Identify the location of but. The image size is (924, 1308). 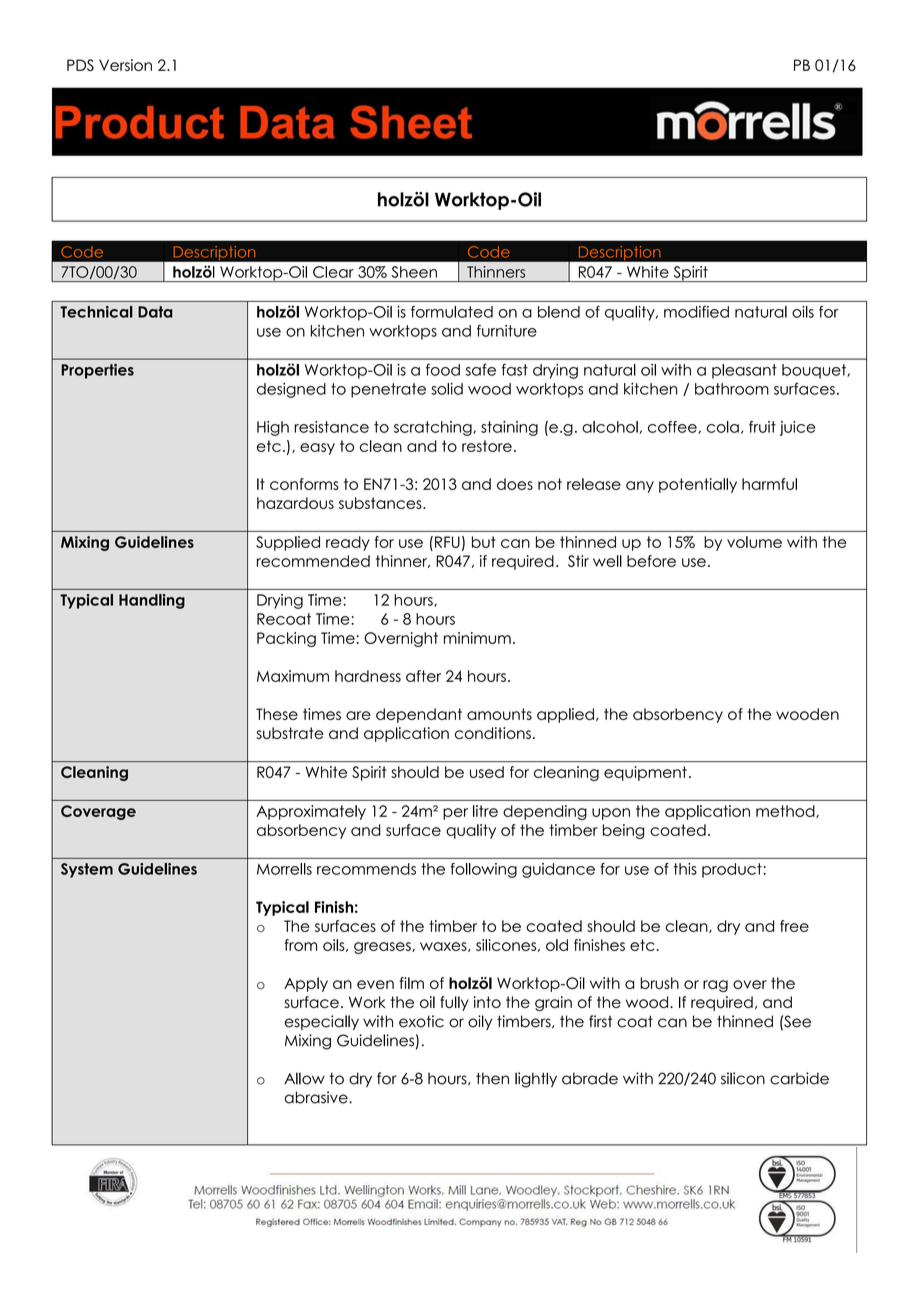
(484, 542).
